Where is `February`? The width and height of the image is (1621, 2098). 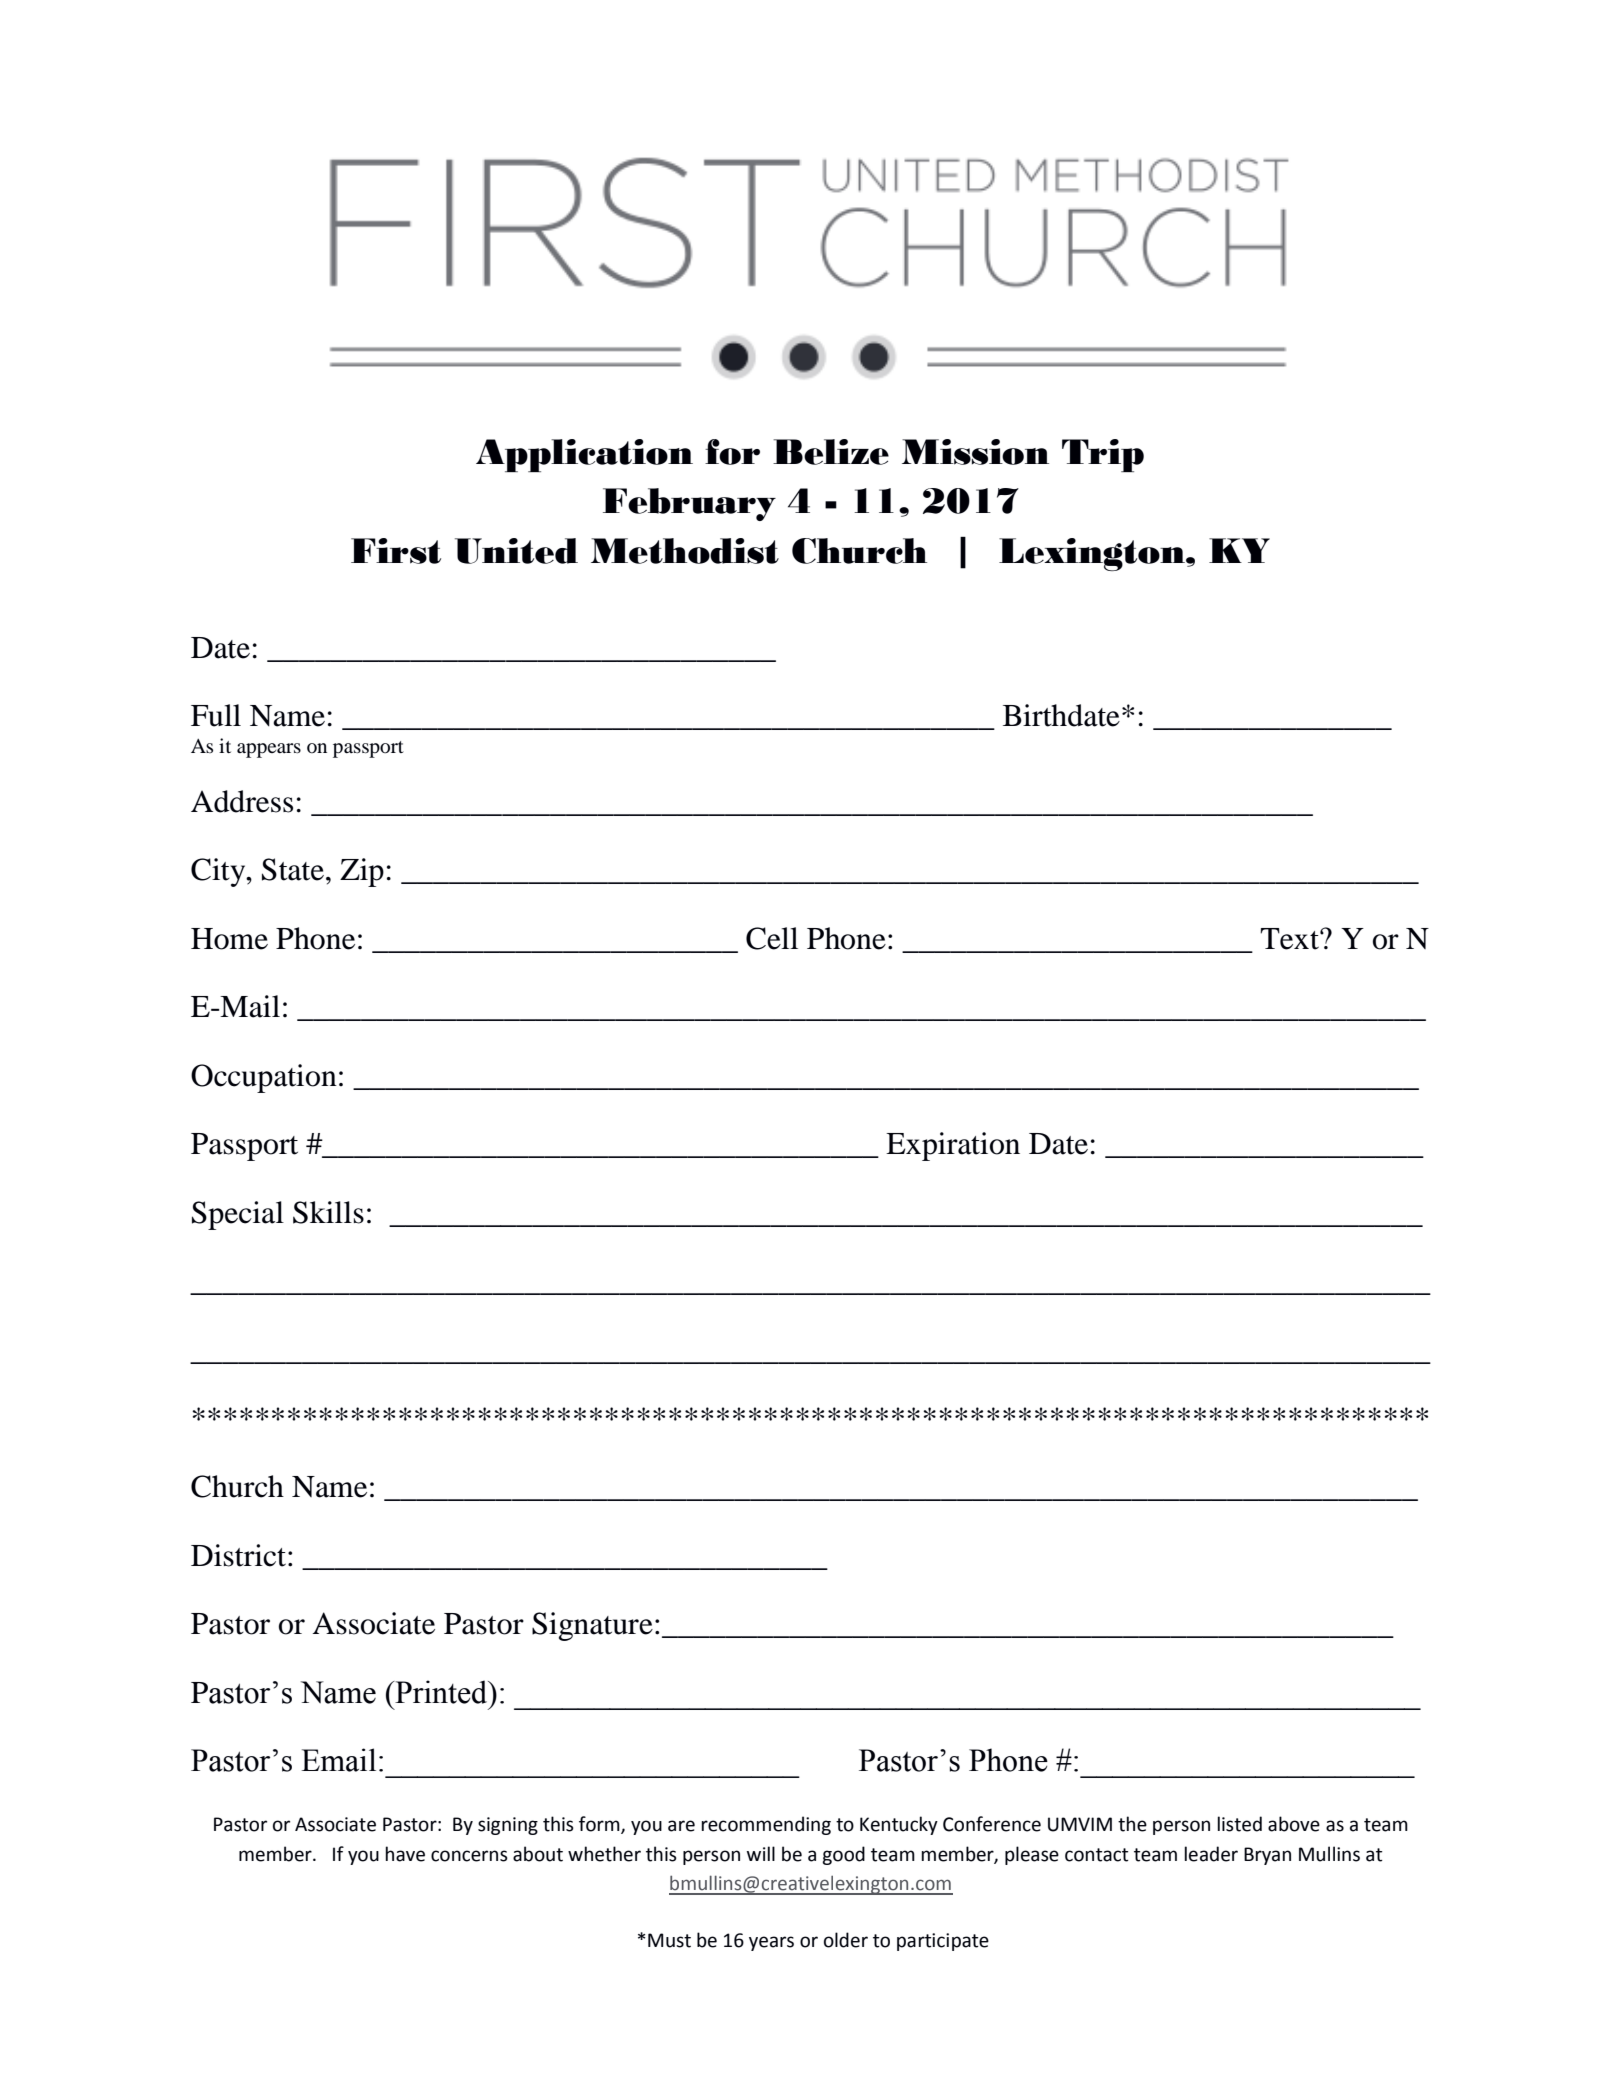
February is located at coordinates (689, 504).
